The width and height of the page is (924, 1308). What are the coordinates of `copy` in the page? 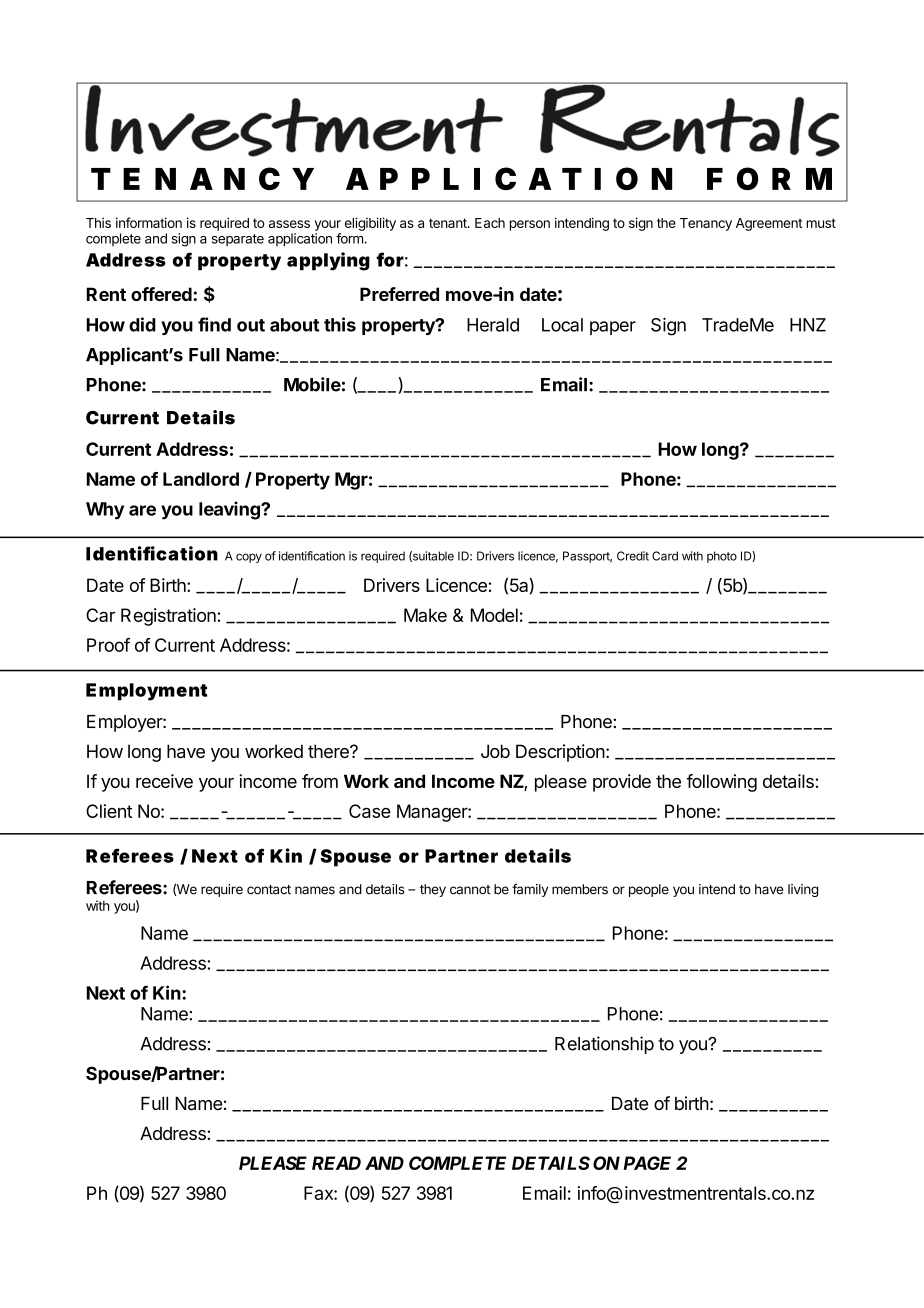 It's located at (249, 558).
